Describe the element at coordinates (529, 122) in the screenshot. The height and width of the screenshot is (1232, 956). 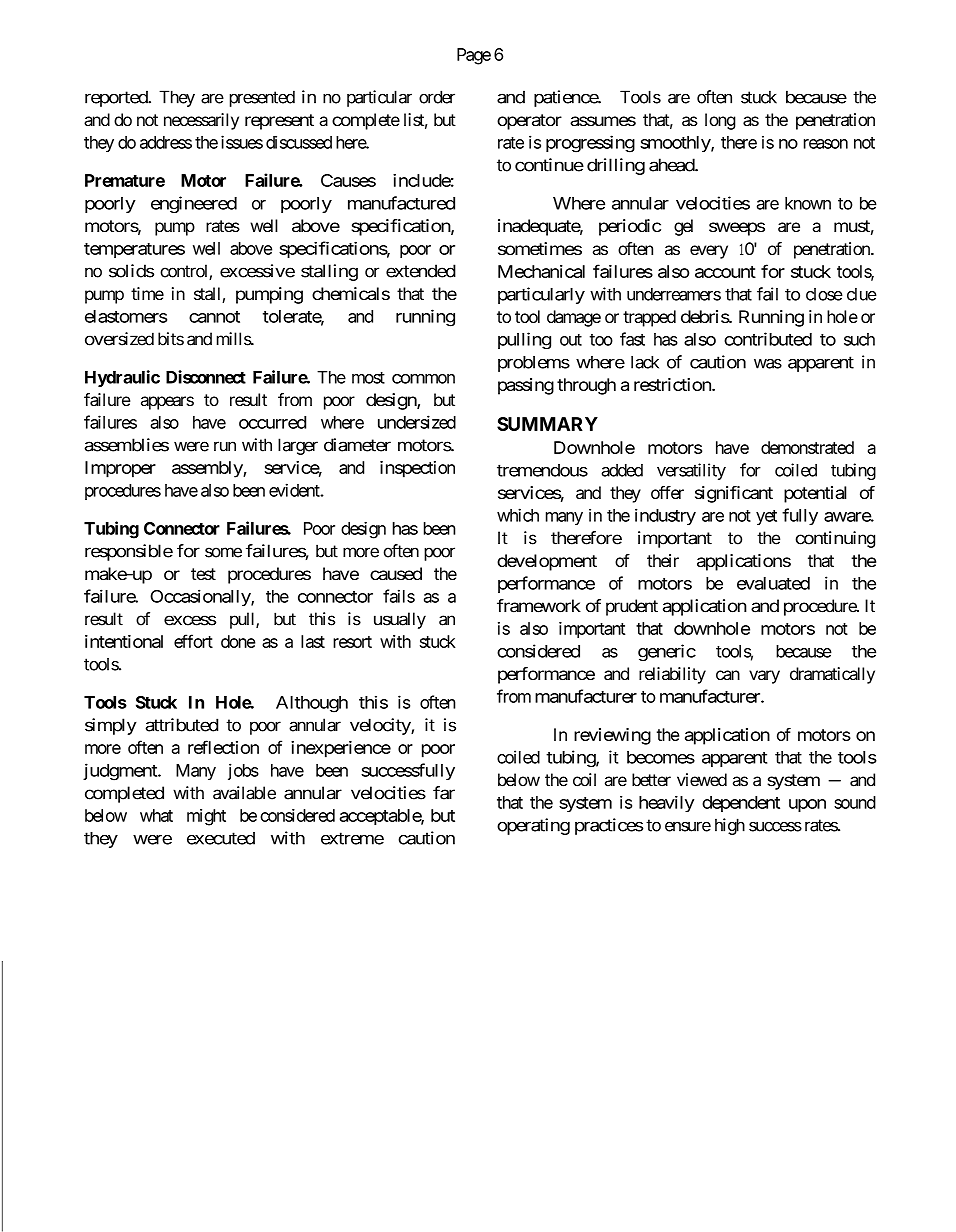
I see `operator` at that location.
